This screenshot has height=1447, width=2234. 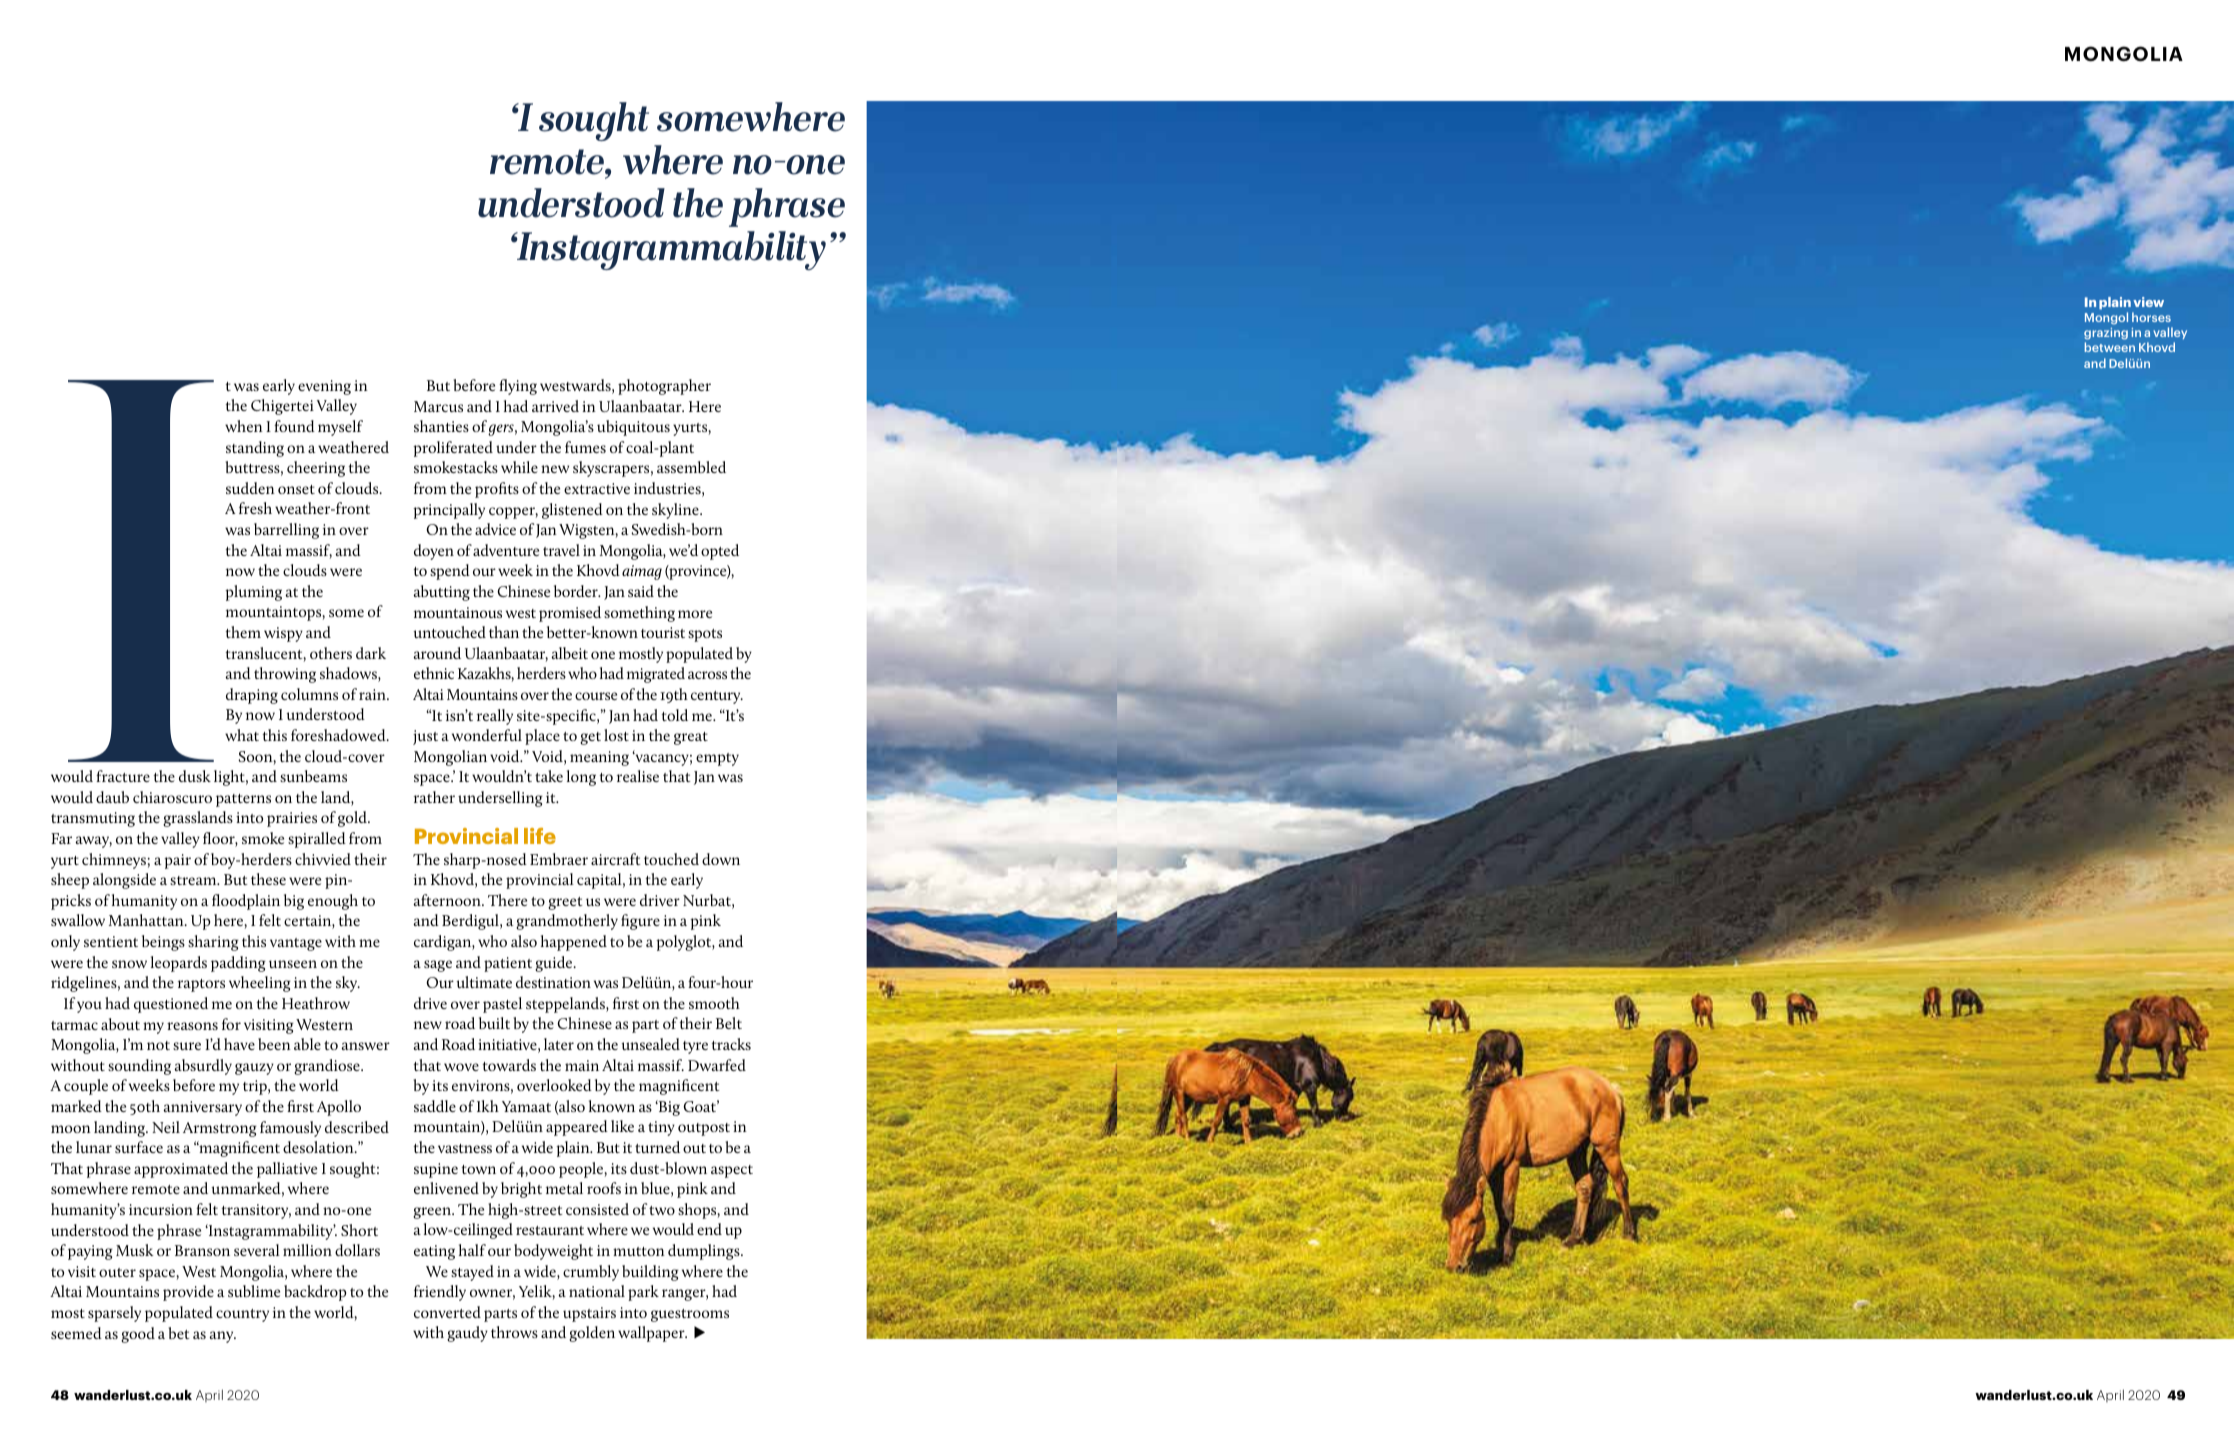 I want to click on wallpaper, so click(x=652, y=1334).
